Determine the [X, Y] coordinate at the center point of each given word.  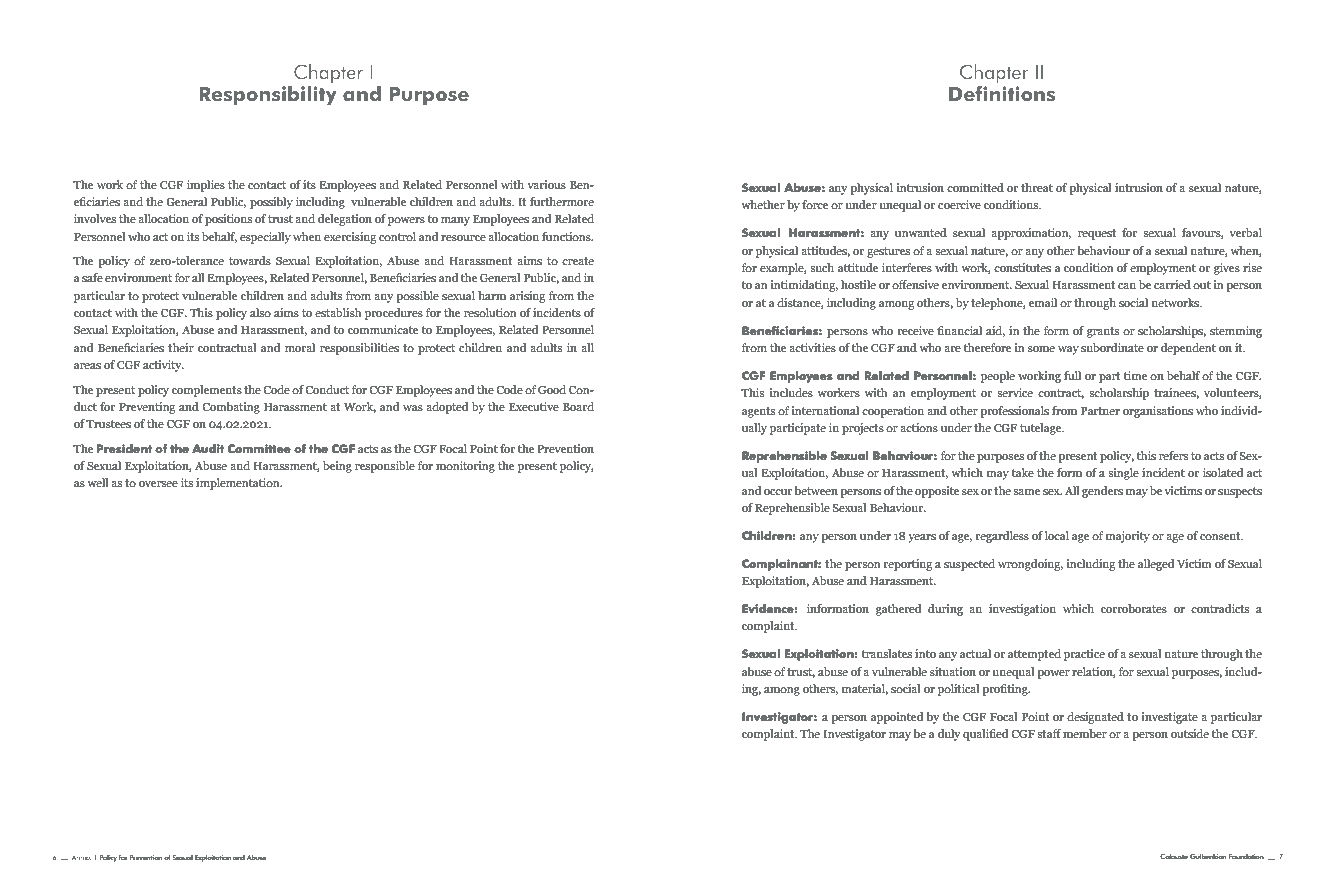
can [1127, 286]
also [260, 312]
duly [949, 735]
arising [528, 297]
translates [887, 653]
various [546, 184]
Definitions [1002, 94]
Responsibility [268, 96]
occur [778, 492]
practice [1084, 655]
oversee [158, 484]
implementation [239, 484]
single [1123, 474]
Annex [81, 858]
